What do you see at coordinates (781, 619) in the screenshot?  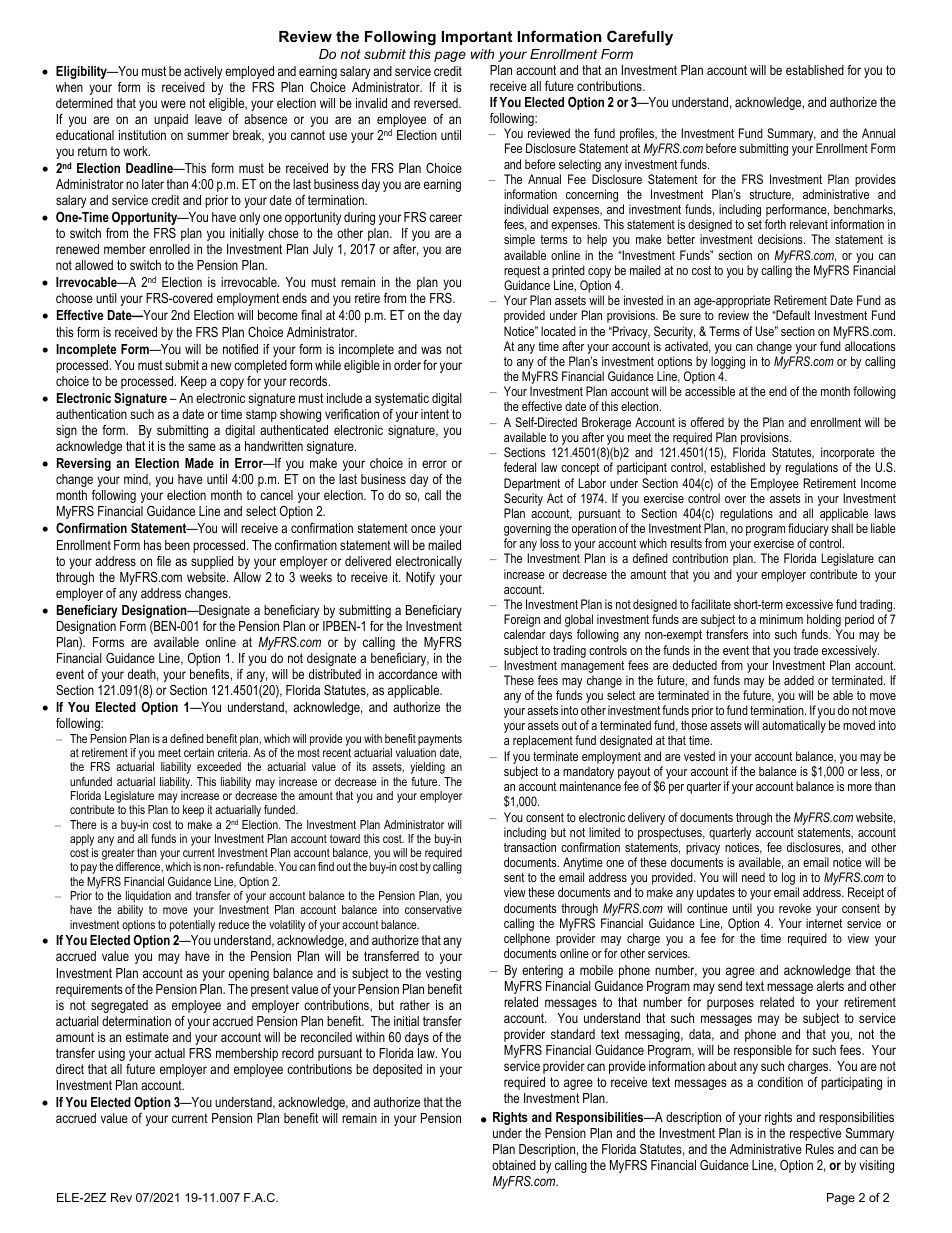 I see `minimum` at bounding box center [781, 619].
